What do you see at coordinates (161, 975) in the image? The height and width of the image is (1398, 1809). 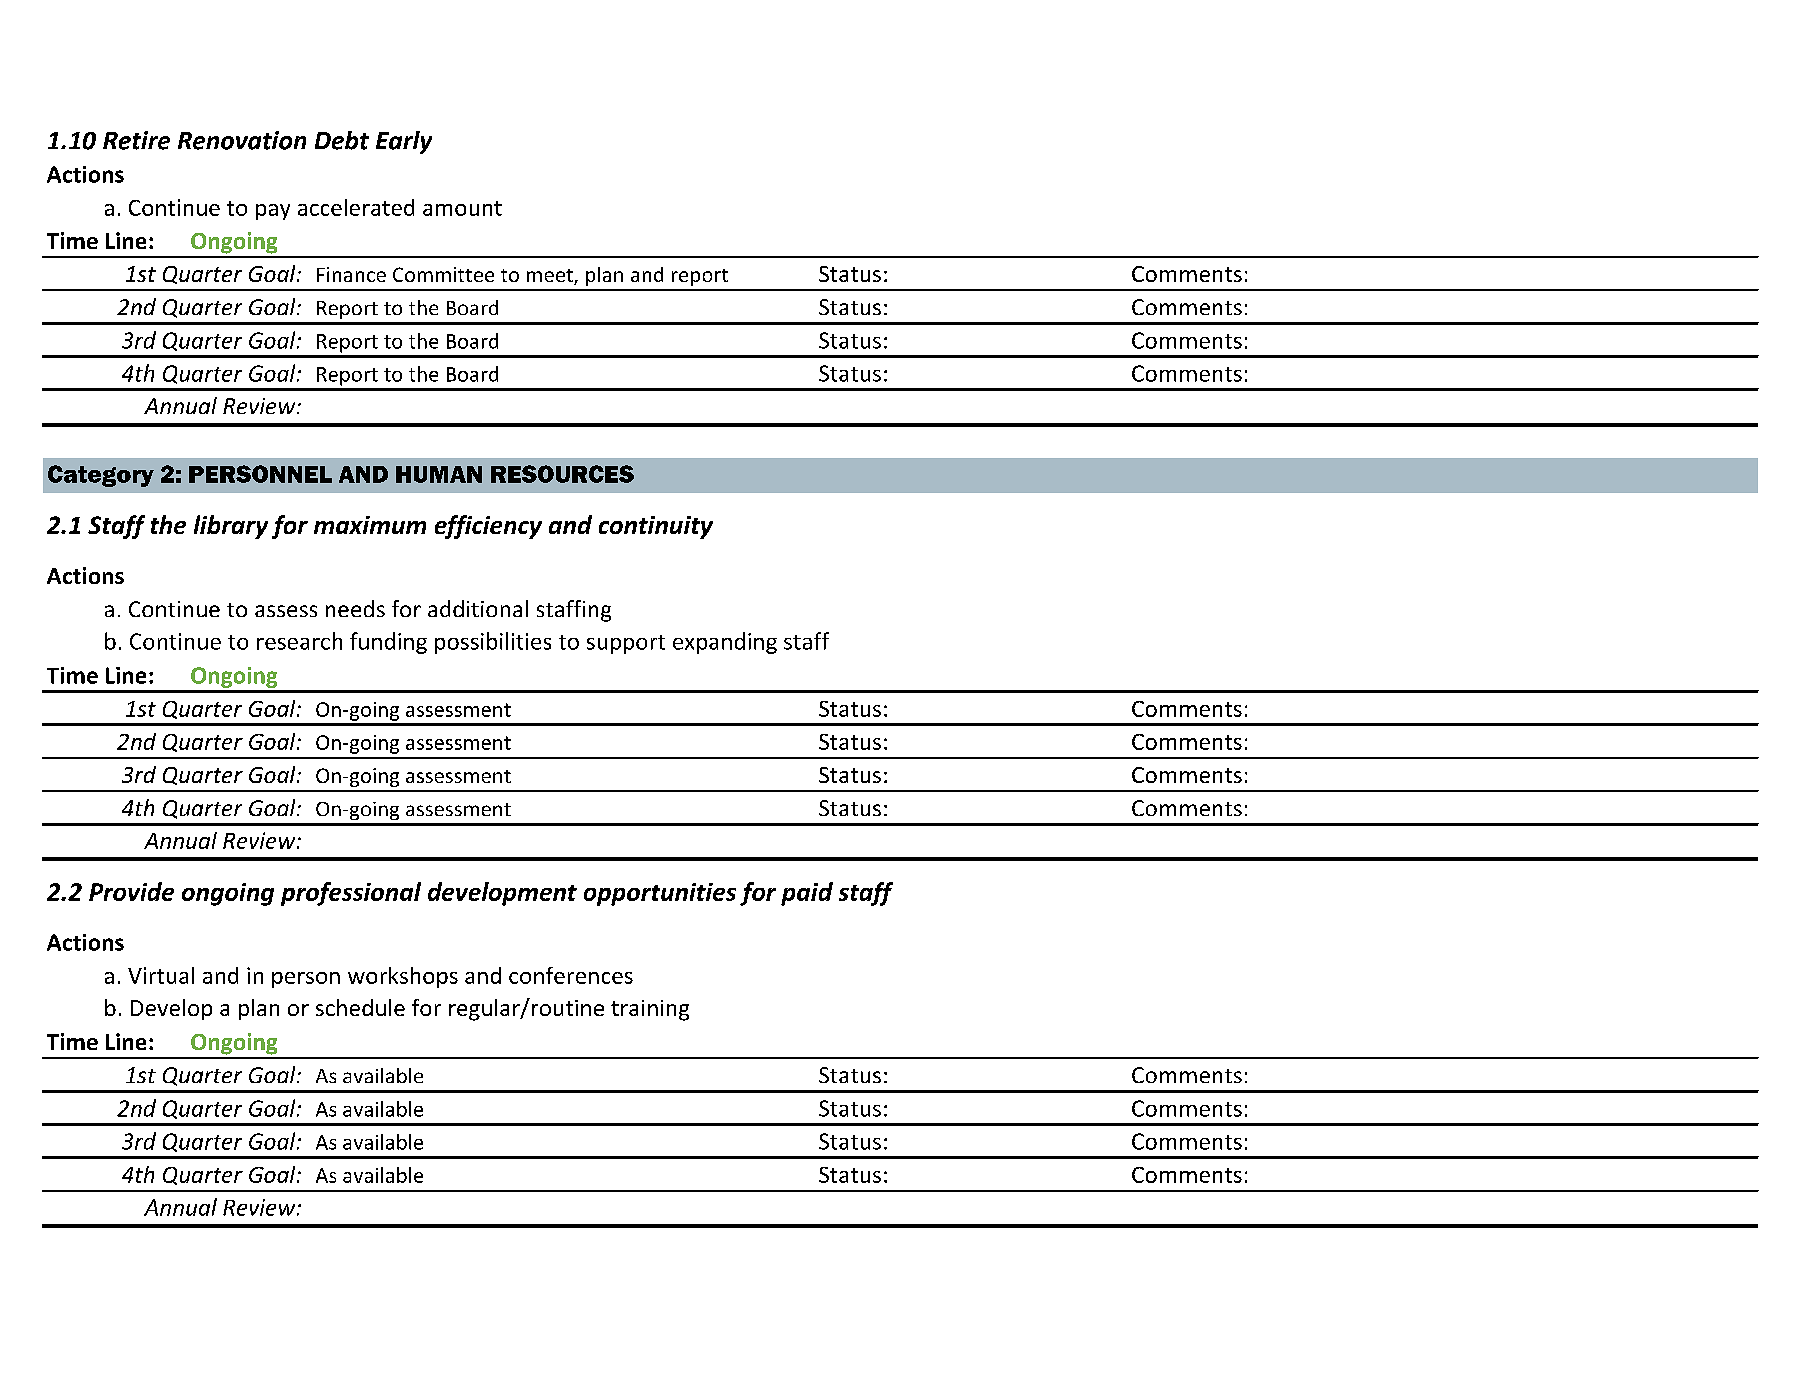 I see `Virtual` at bounding box center [161, 975].
